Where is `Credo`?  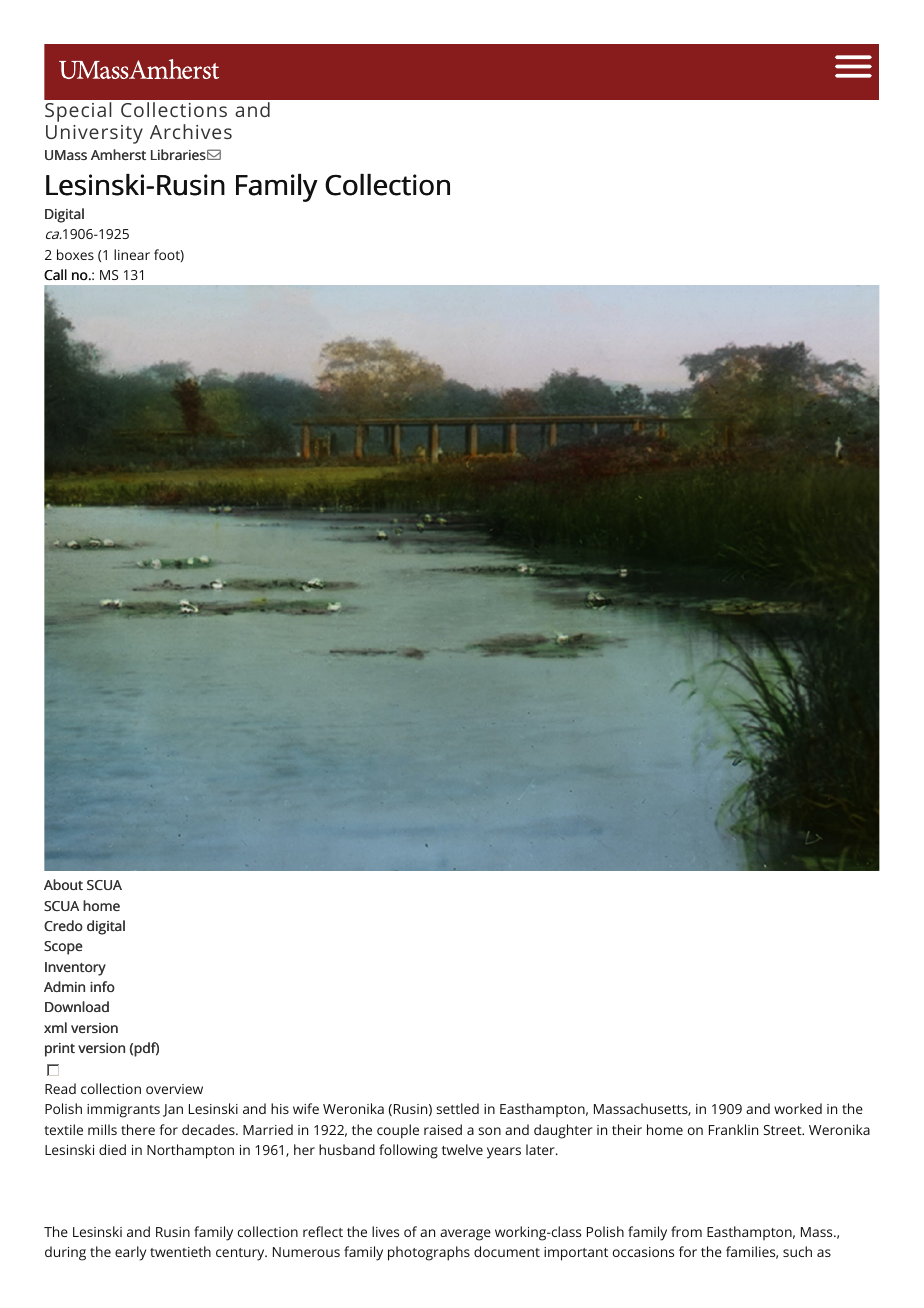 Credo is located at coordinates (63, 925).
